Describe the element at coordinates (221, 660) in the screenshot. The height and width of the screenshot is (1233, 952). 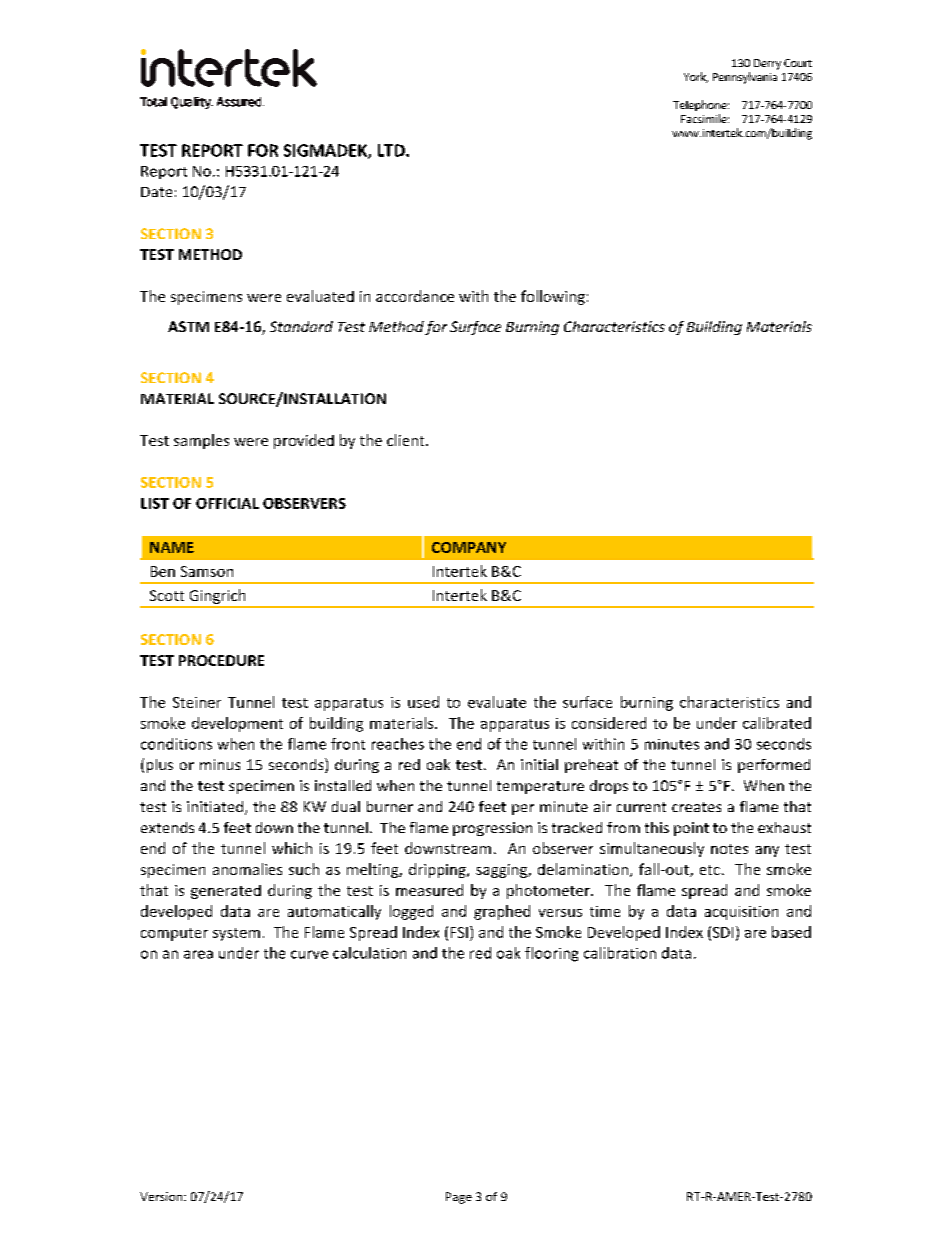
I see `PROCEDURE` at that location.
